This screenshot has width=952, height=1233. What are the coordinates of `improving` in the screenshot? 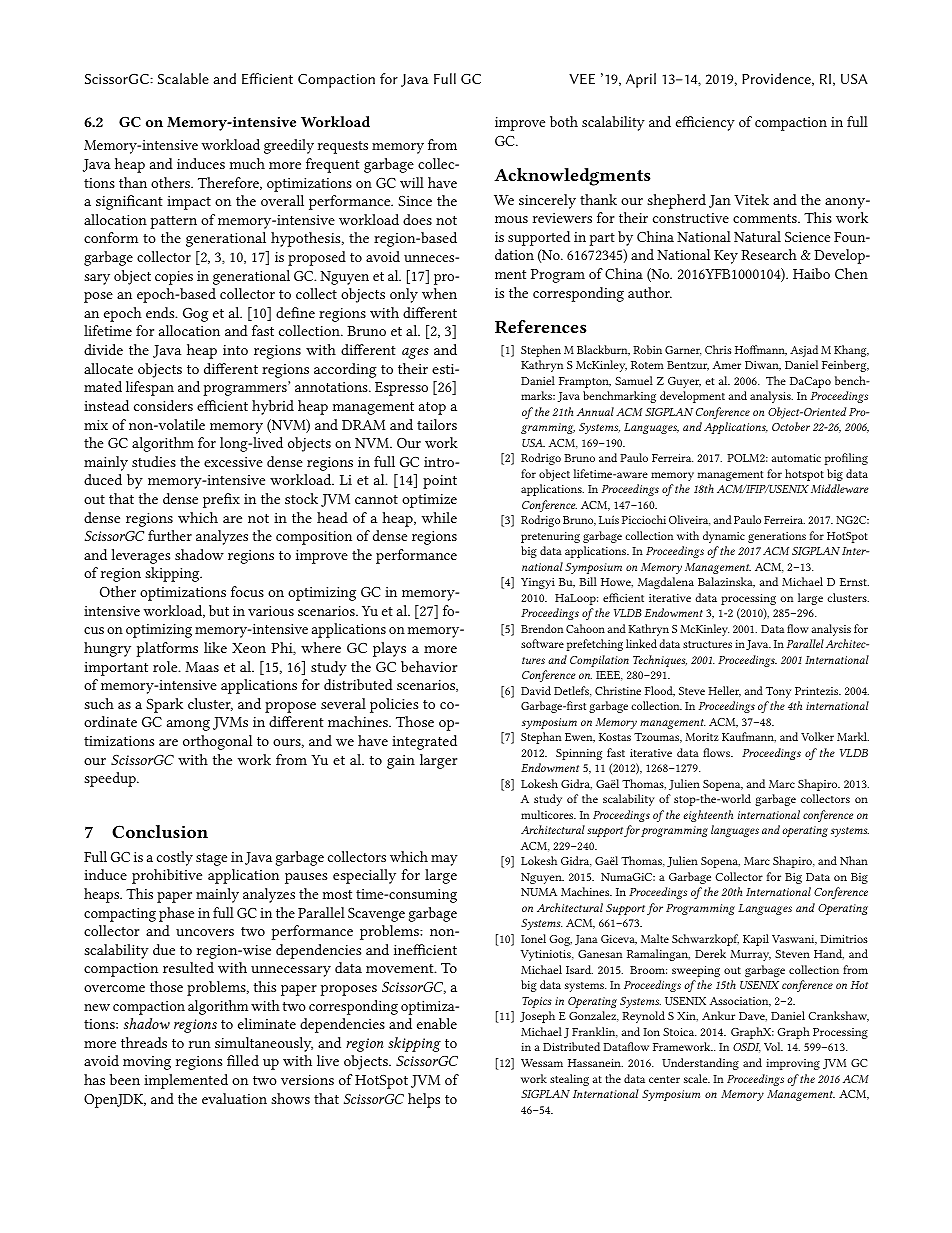 It's located at (793, 1064).
